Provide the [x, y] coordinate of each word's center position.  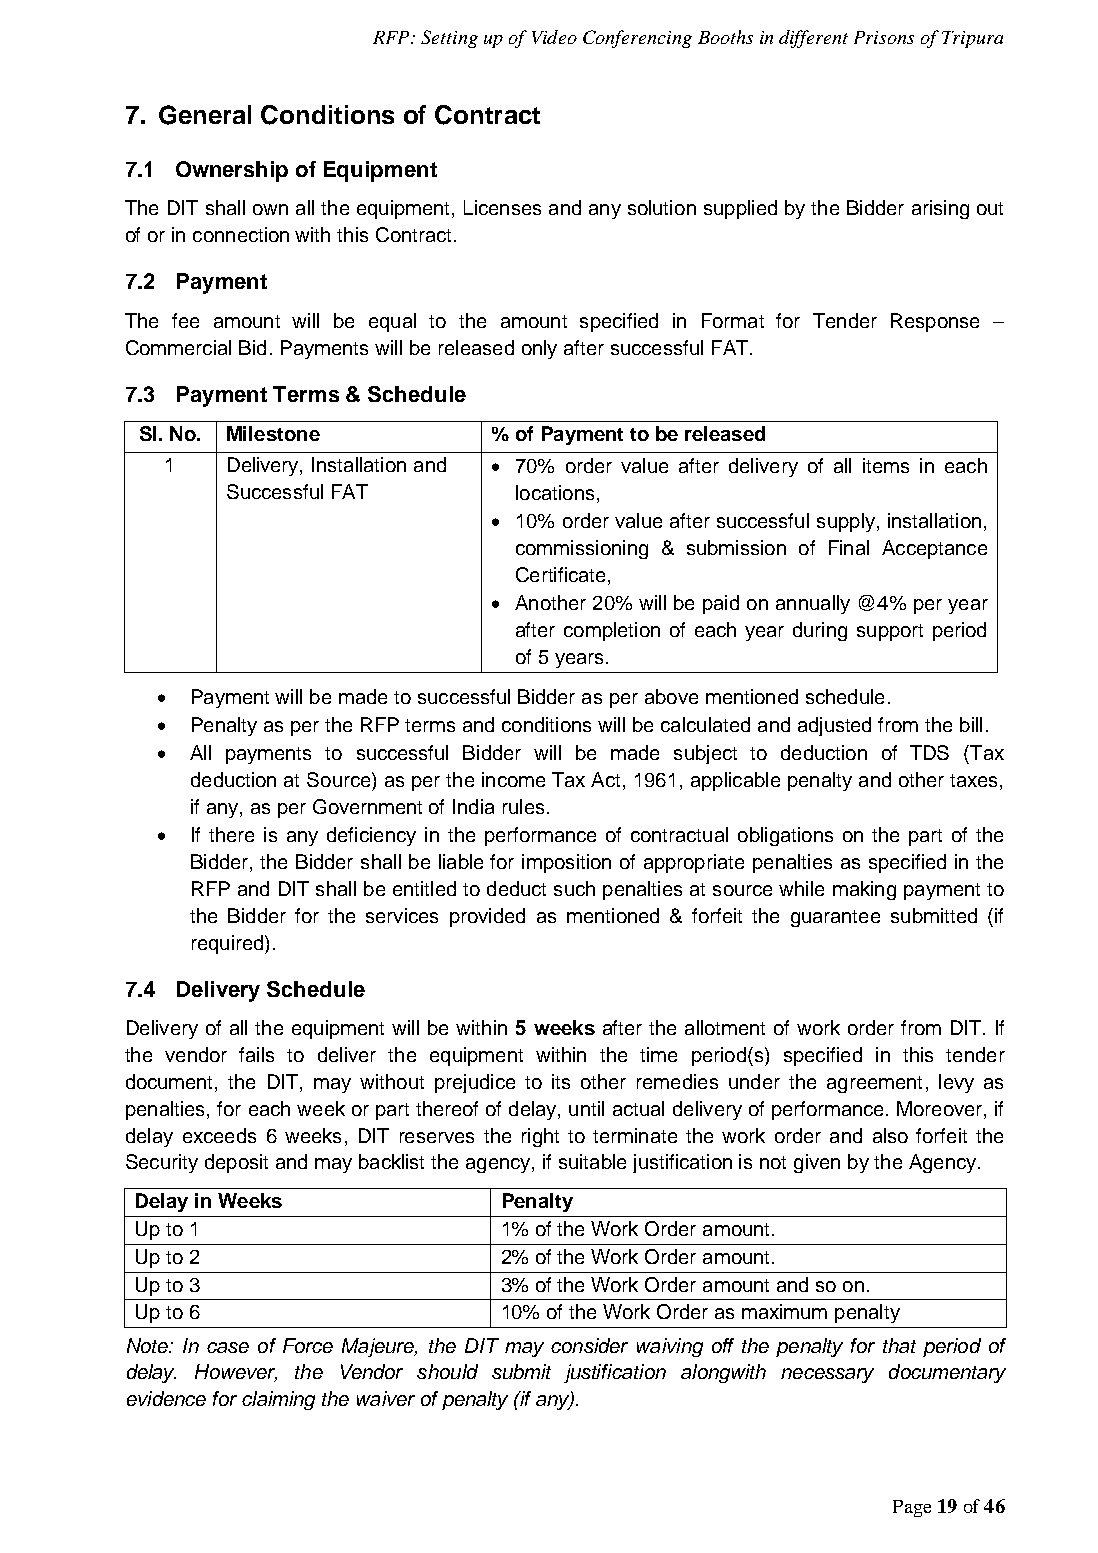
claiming [278, 1400]
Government [367, 806]
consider [589, 1345]
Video [554, 37]
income [513, 779]
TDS [929, 752]
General [205, 115]
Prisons [884, 37]
